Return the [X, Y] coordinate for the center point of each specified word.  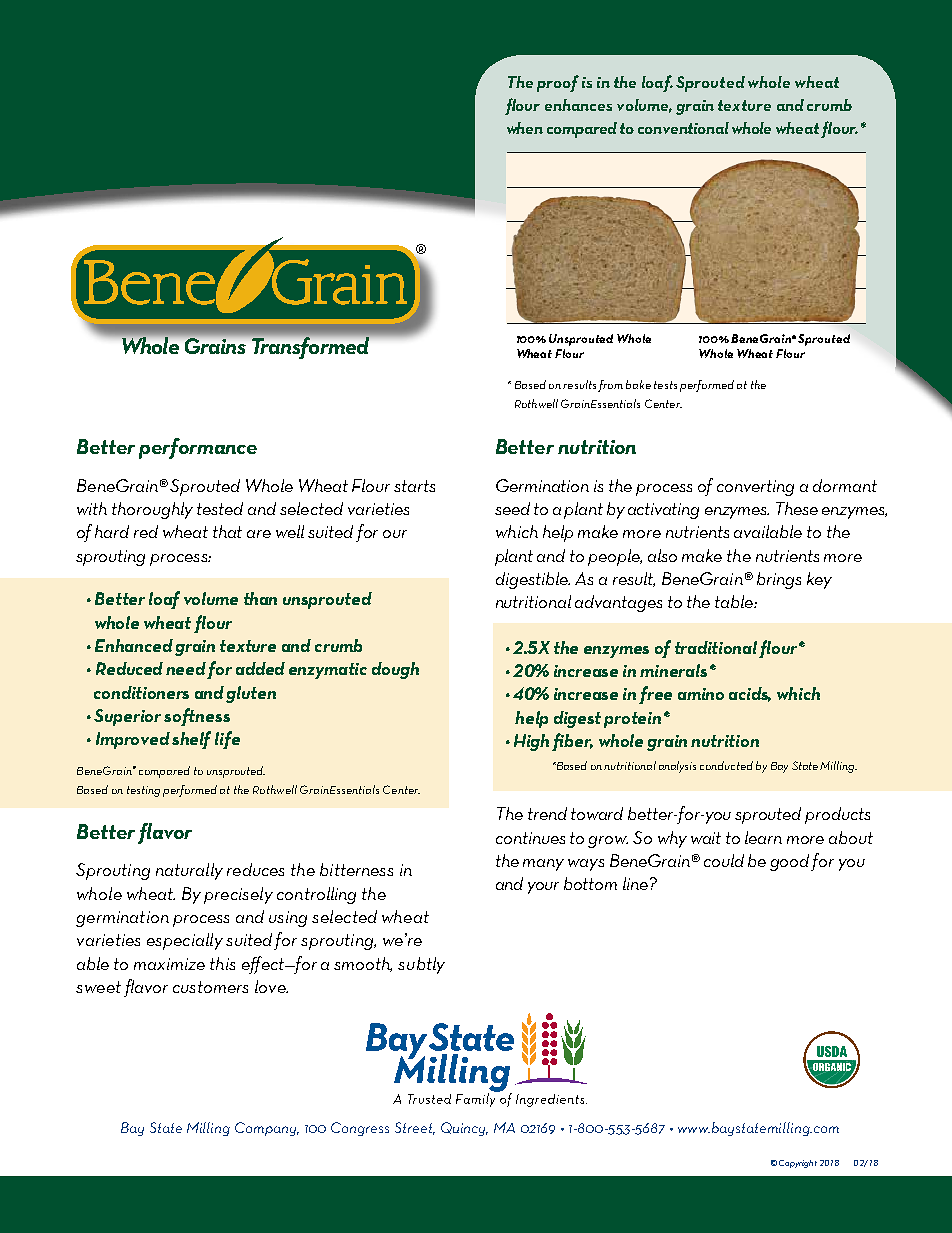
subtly [421, 965]
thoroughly [152, 510]
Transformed [310, 348]
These [797, 508]
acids [750, 694]
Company [267, 1129]
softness [197, 717]
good [789, 862]
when [525, 128]
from [610, 386]
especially [185, 941]
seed [512, 508]
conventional [683, 128]
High [533, 742]
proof [558, 83]
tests [665, 385]
